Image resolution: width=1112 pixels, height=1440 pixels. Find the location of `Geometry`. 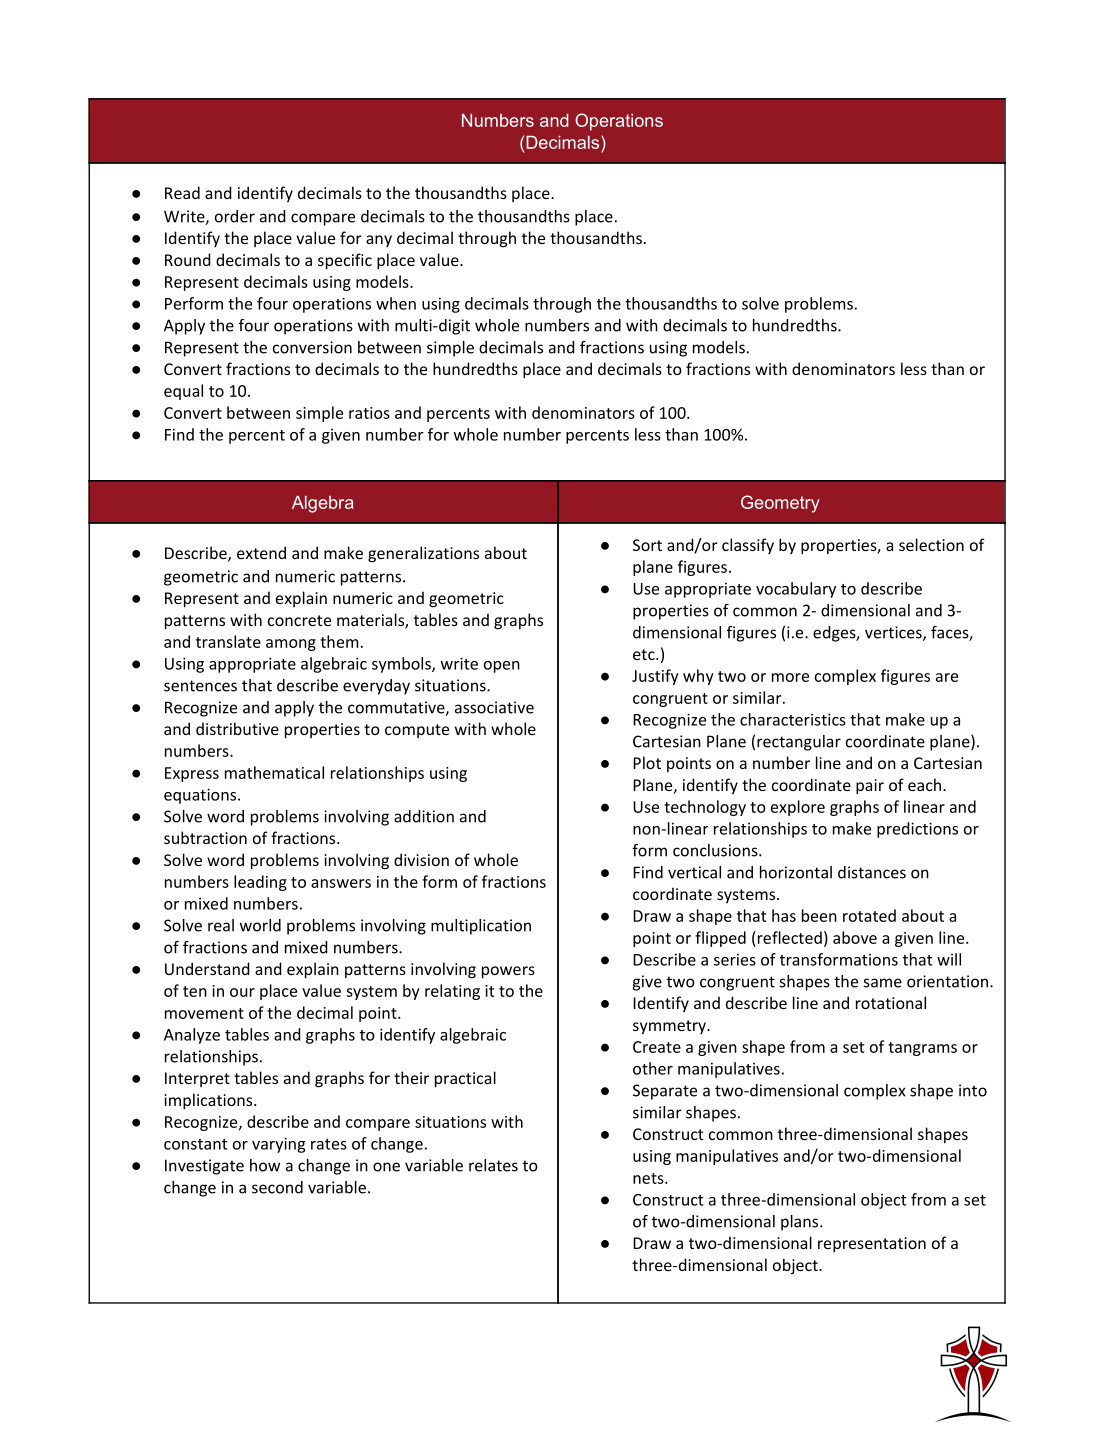

Geometry is located at coordinates (780, 504).
